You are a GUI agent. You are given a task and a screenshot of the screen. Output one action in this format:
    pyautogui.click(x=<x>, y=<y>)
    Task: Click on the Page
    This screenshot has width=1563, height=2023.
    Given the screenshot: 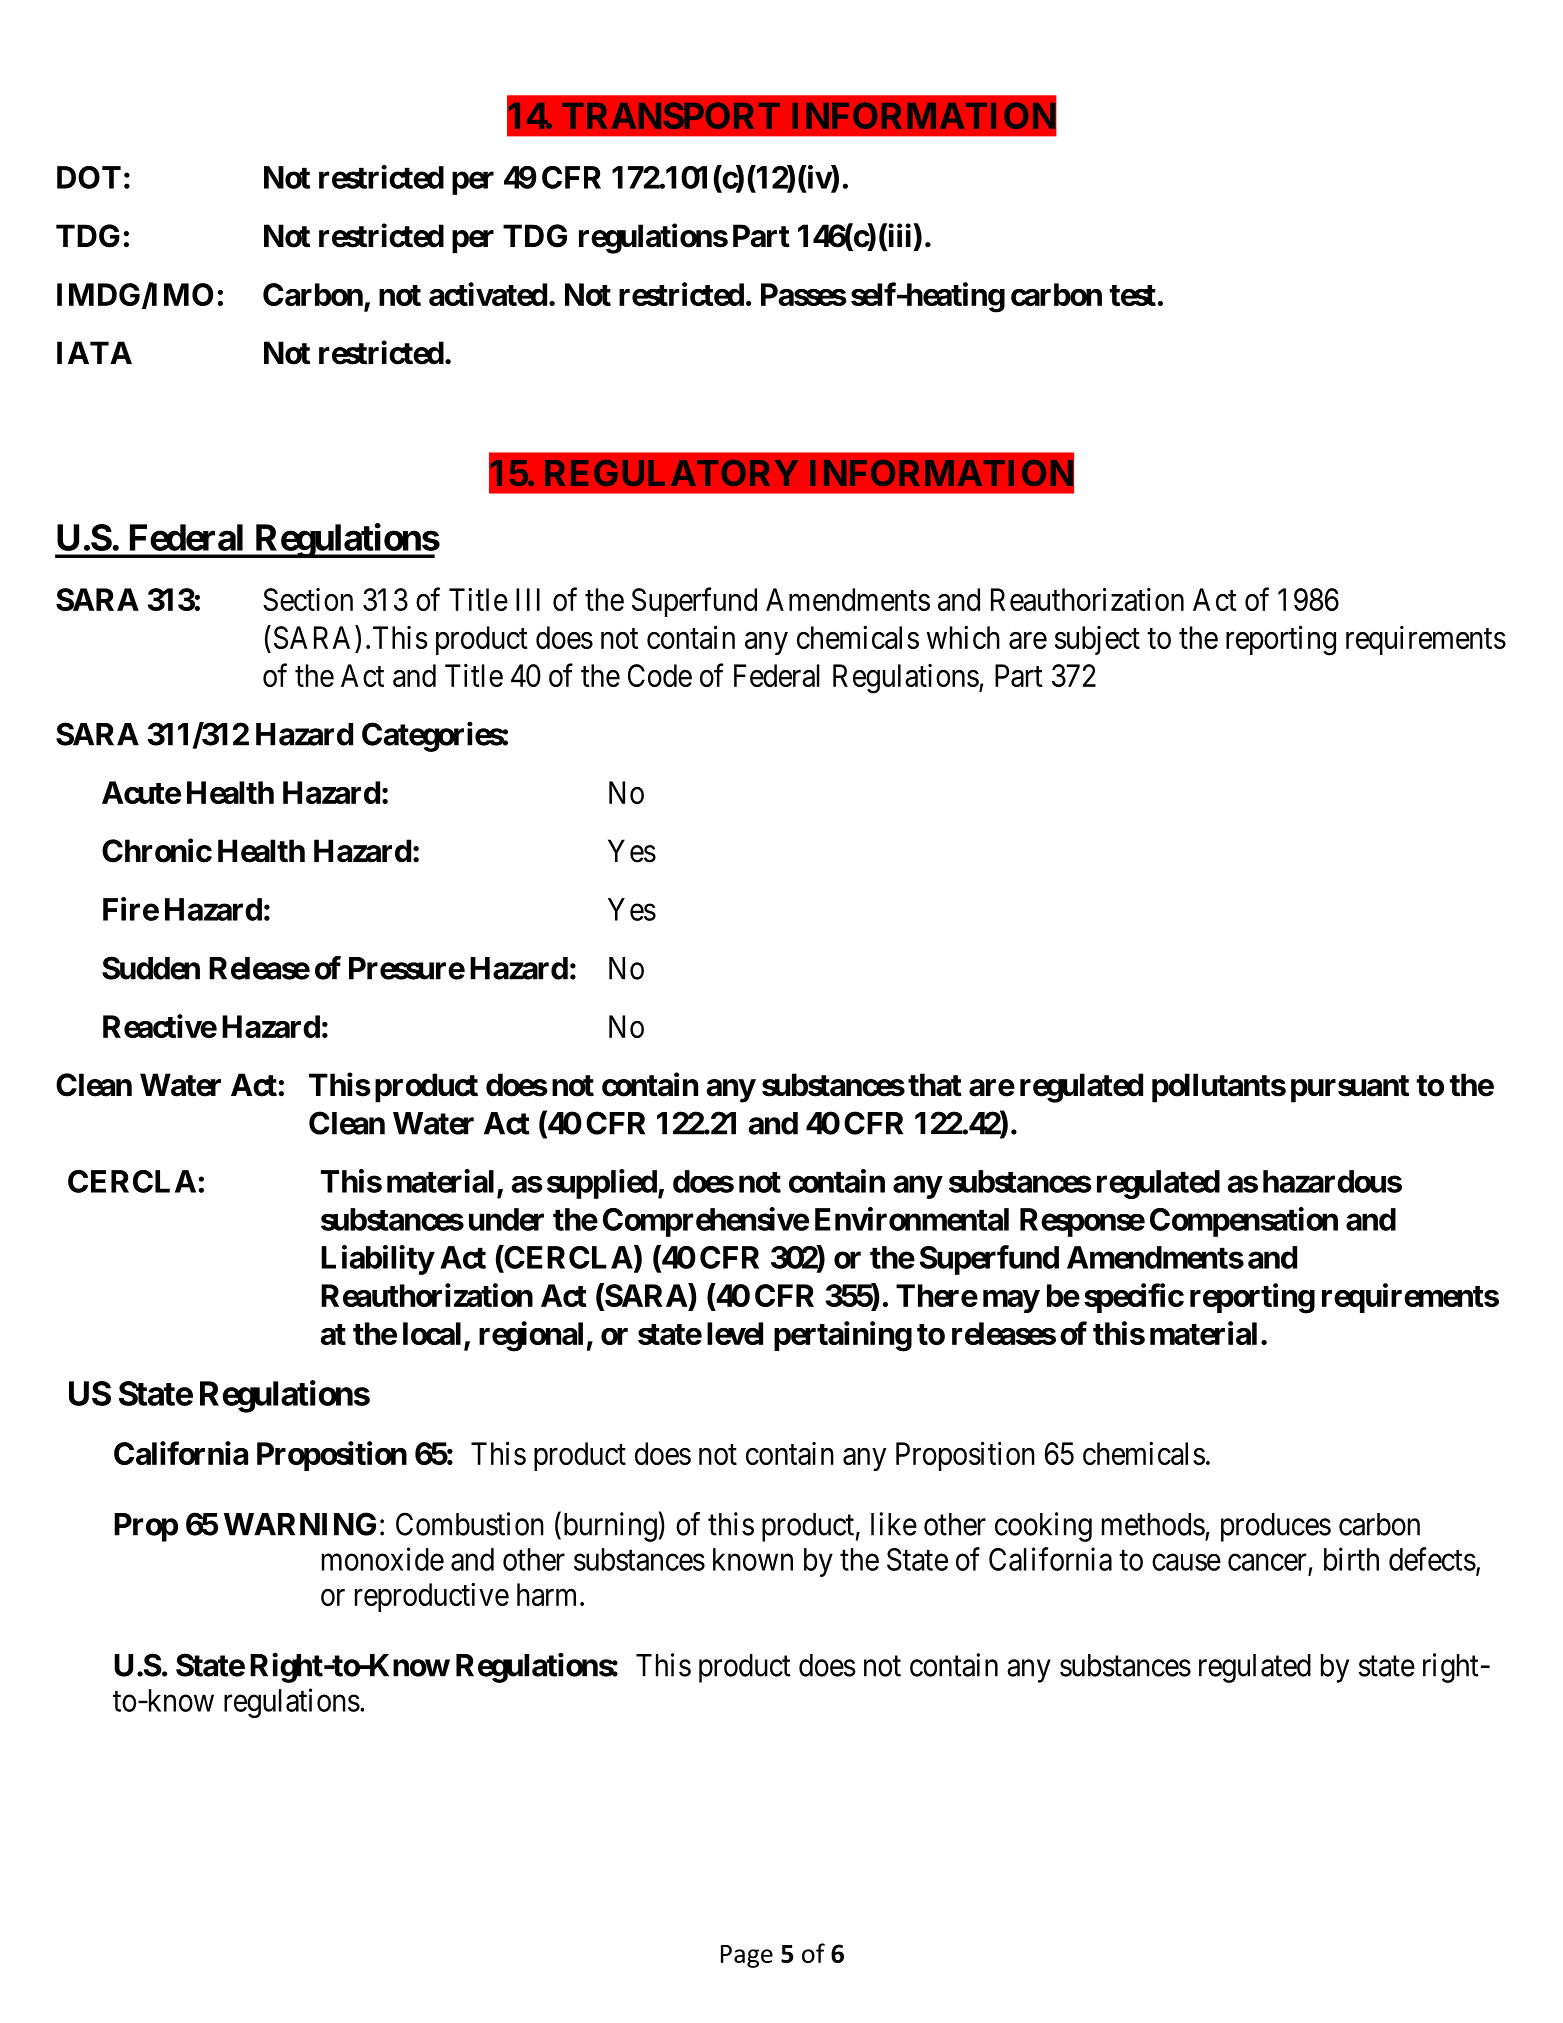 What is the action you would take?
    pyautogui.click(x=747, y=1956)
